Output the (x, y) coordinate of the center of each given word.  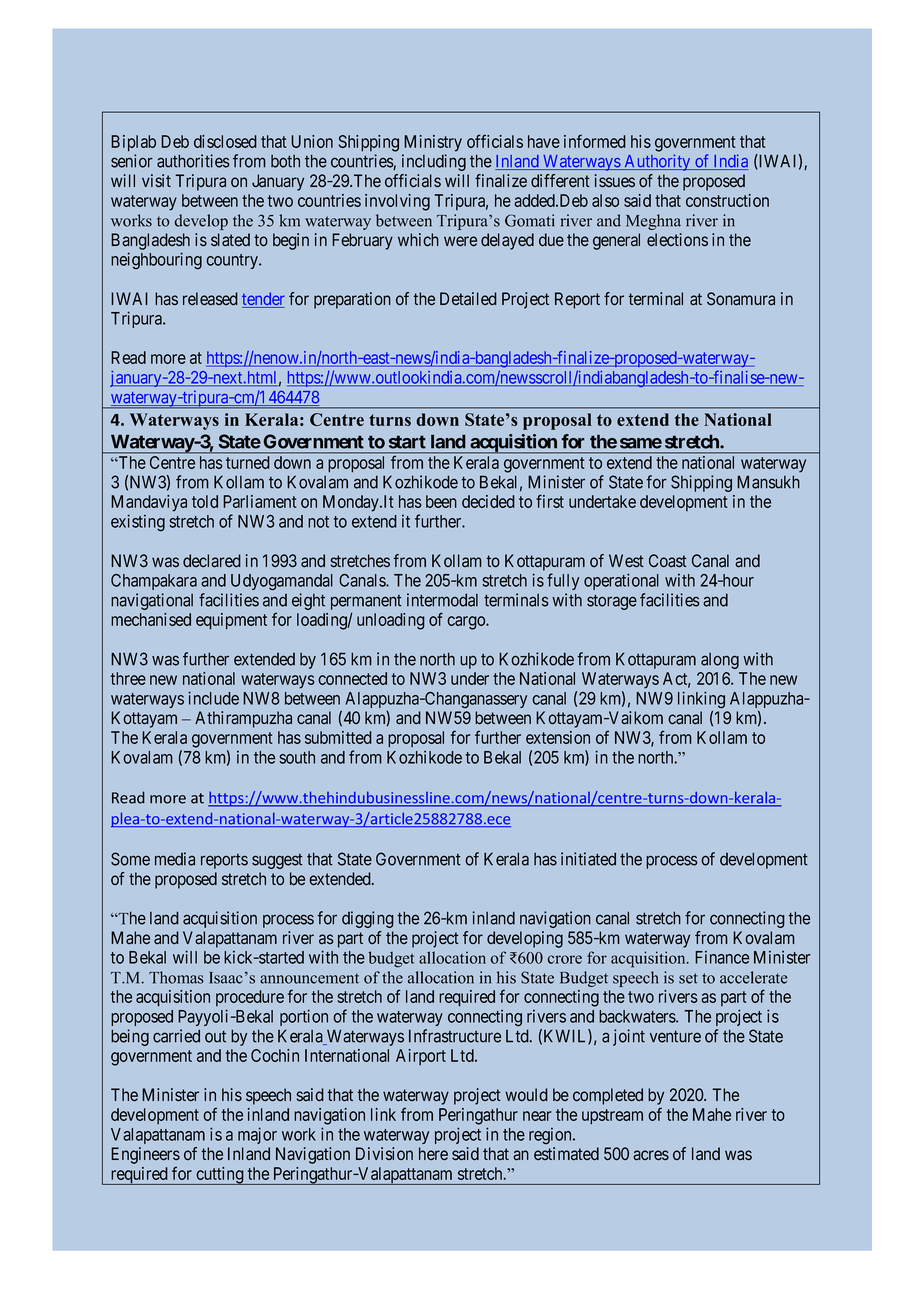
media (175, 859)
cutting (220, 1176)
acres (651, 1155)
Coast (668, 561)
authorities (193, 161)
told (205, 501)
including (434, 162)
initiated (588, 859)
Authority (657, 162)
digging (368, 919)
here (433, 1154)
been (441, 501)
